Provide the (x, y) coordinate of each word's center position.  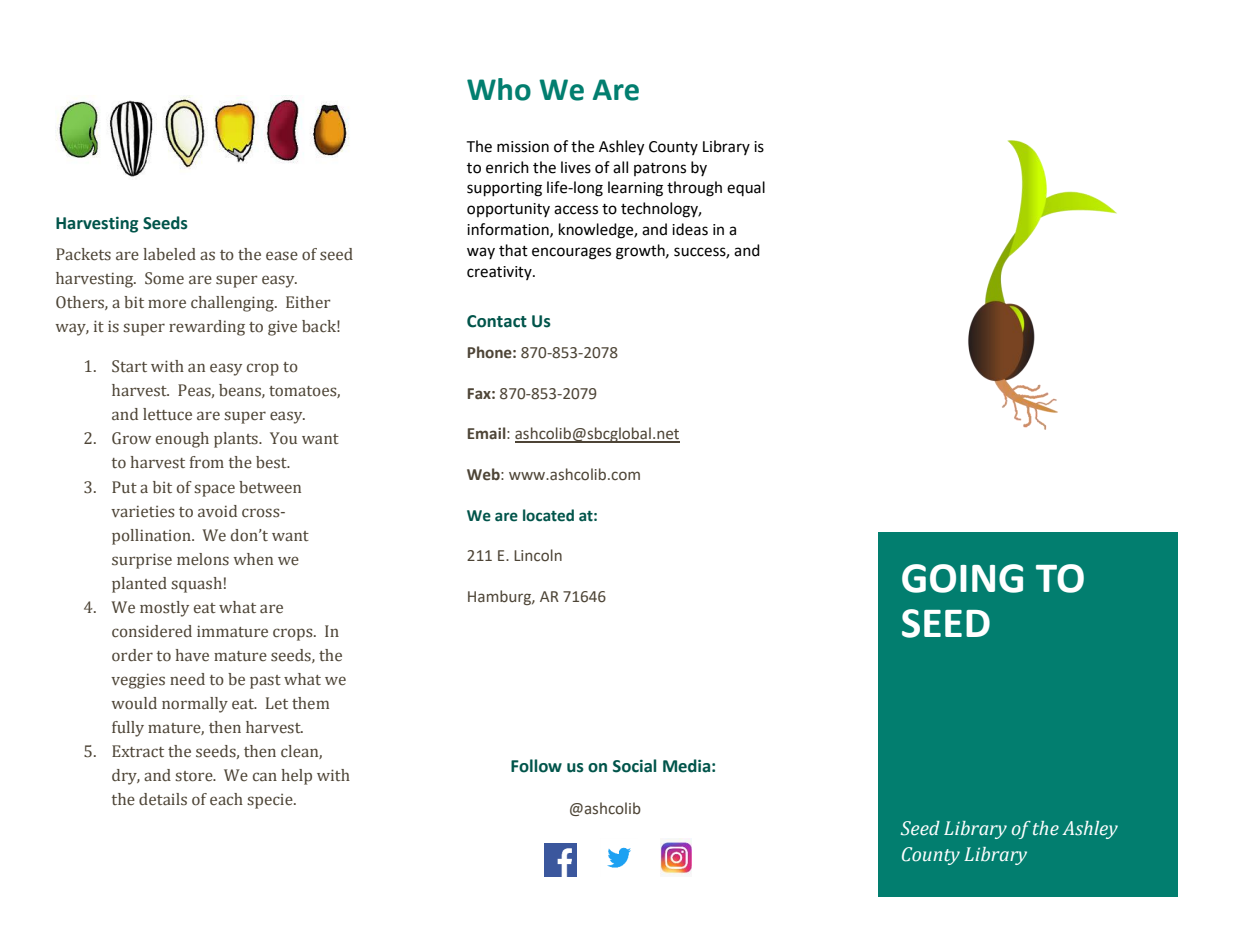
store (195, 776)
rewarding (207, 328)
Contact (497, 321)
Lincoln (538, 555)
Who (499, 89)
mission (523, 147)
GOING (962, 578)
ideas (690, 229)
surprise (142, 561)
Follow (536, 766)
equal (746, 188)
